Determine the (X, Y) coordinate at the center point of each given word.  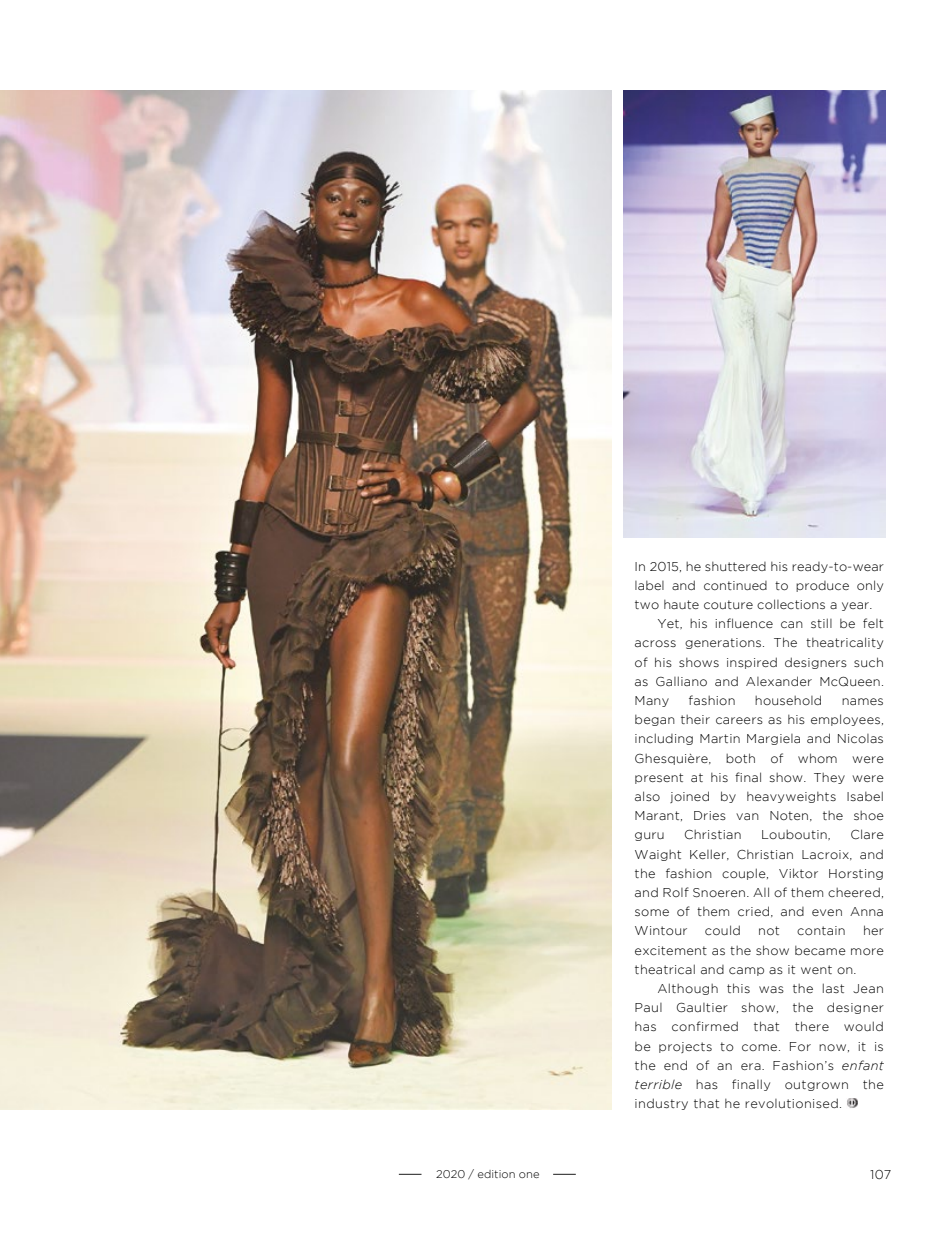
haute (681, 604)
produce (822, 586)
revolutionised (791, 1103)
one (529, 1175)
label (649, 585)
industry (661, 1104)
